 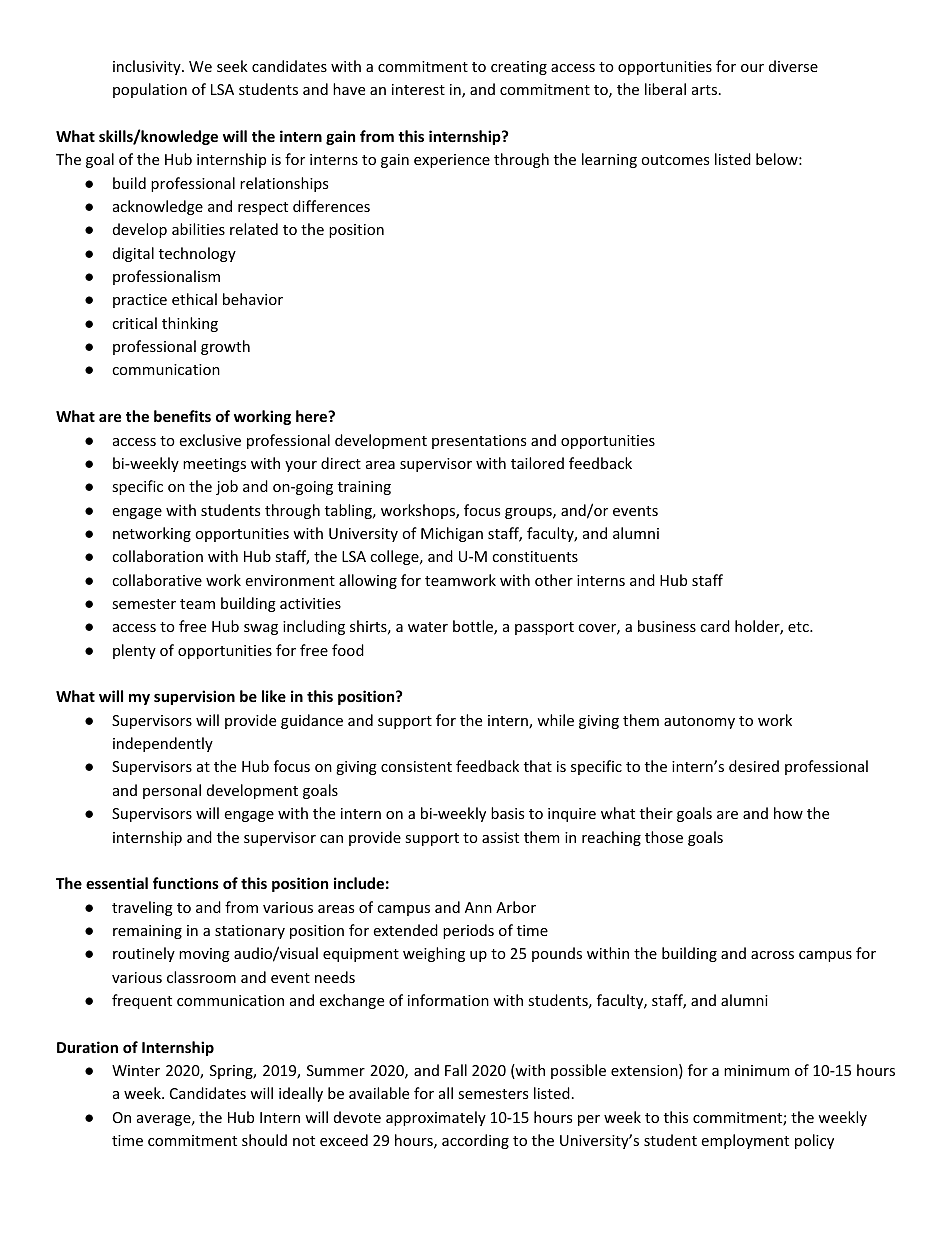 What do you see at coordinates (416, 766) in the document?
I see `consistent` at bounding box center [416, 766].
